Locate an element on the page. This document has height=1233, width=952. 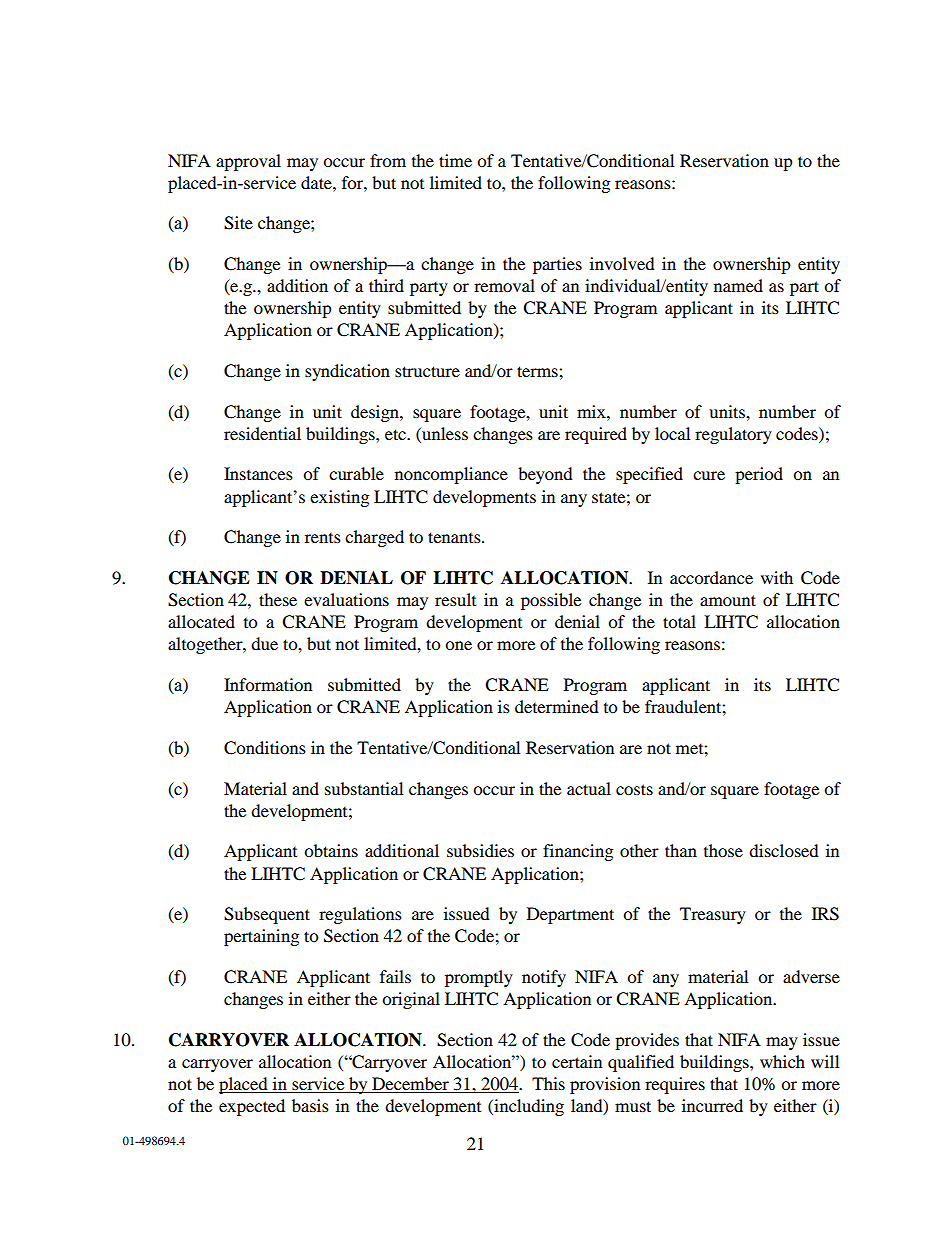
actual is located at coordinates (589, 788).
